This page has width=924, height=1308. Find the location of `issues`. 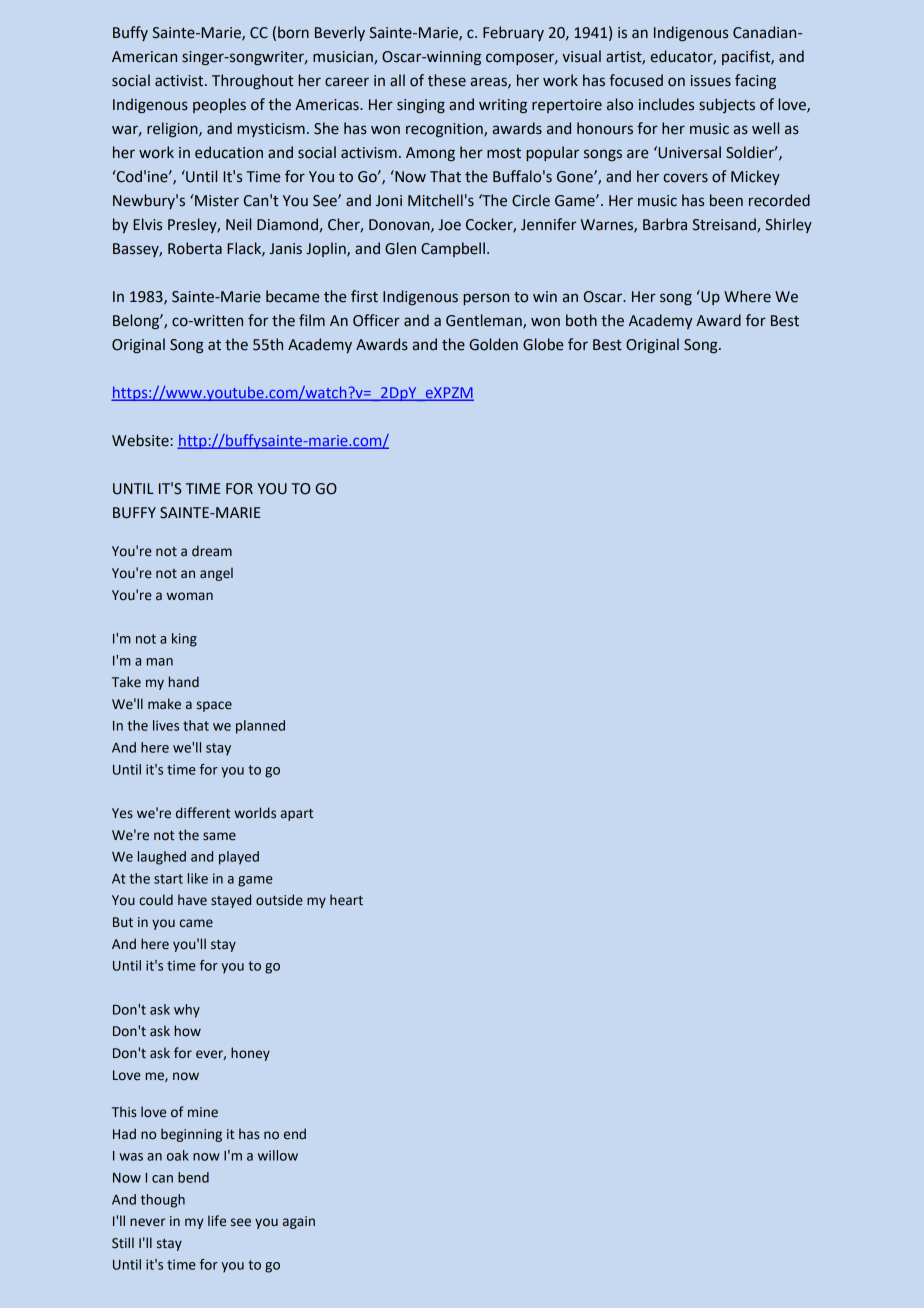

issues is located at coordinates (711, 81).
